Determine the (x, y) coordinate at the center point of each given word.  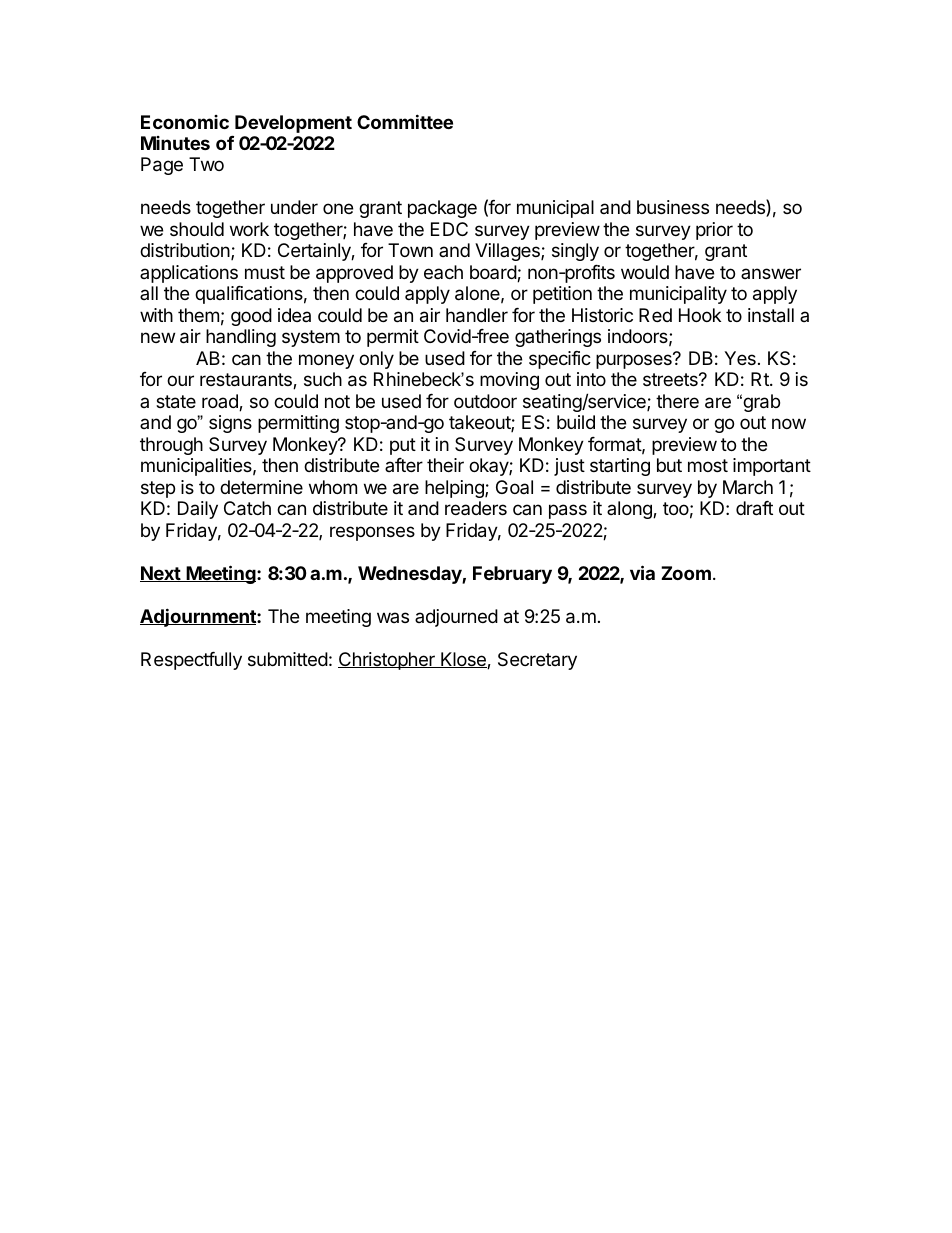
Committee (405, 121)
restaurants (247, 381)
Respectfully (191, 661)
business (673, 207)
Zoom (686, 573)
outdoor (485, 401)
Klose (463, 660)
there (677, 401)
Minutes (175, 143)
